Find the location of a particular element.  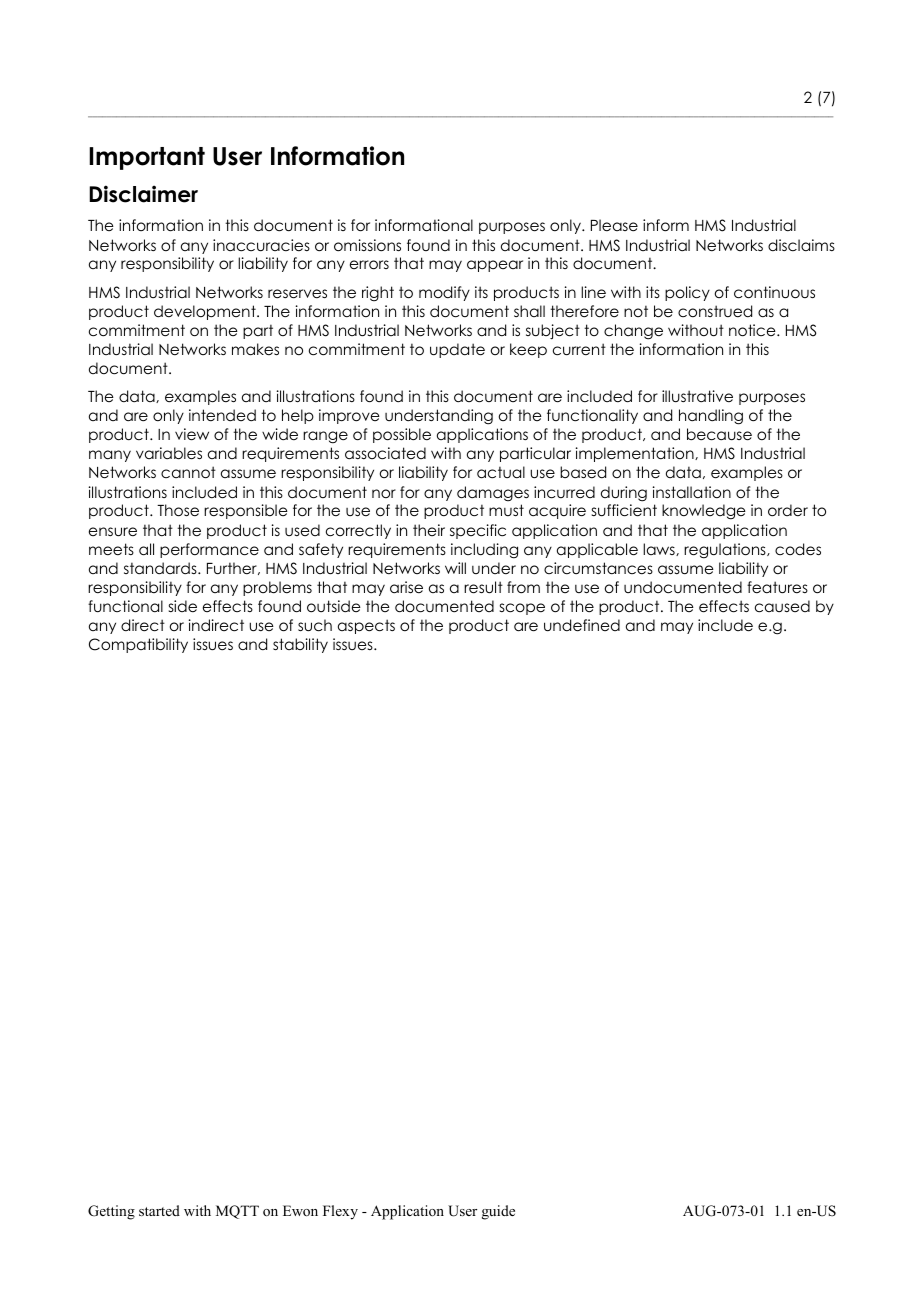

because is located at coordinates (719, 434).
